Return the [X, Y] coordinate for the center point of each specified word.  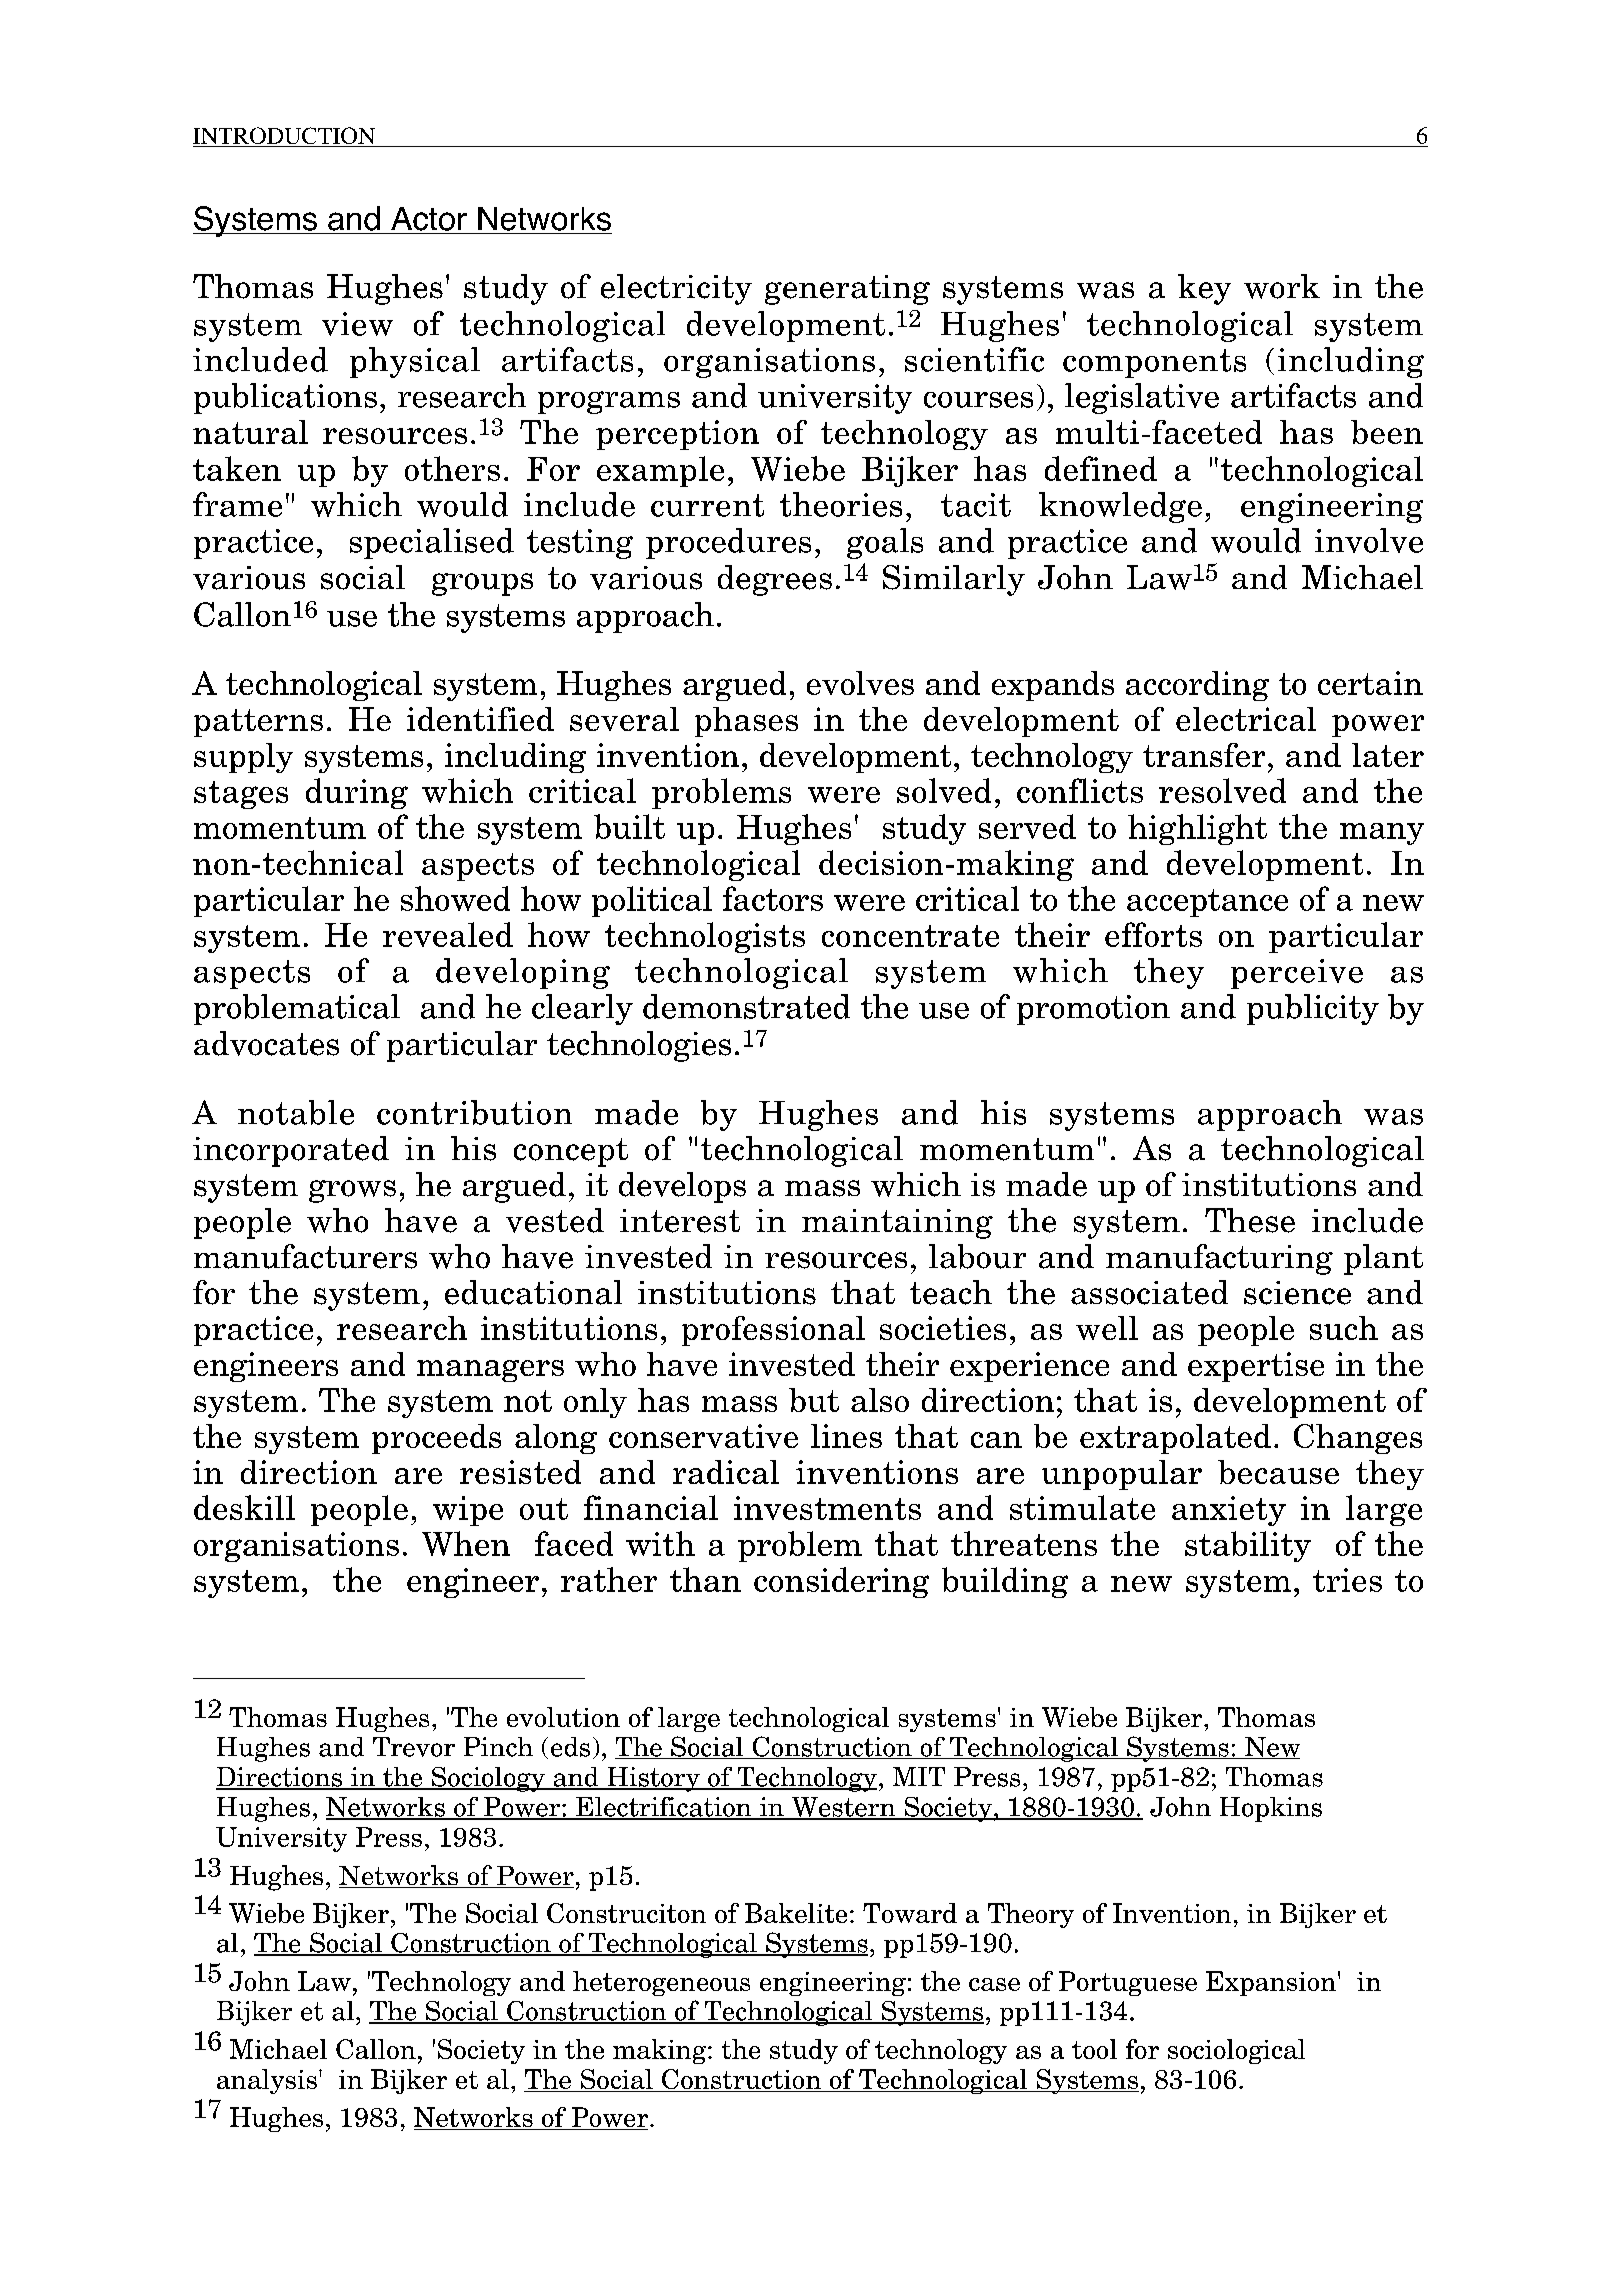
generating [847, 290]
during [357, 793]
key [1204, 289]
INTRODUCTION [285, 137]
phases [746, 722]
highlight [1197, 829]
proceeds [436, 1439]
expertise [1256, 1367]
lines [846, 1436]
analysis [267, 2081]
